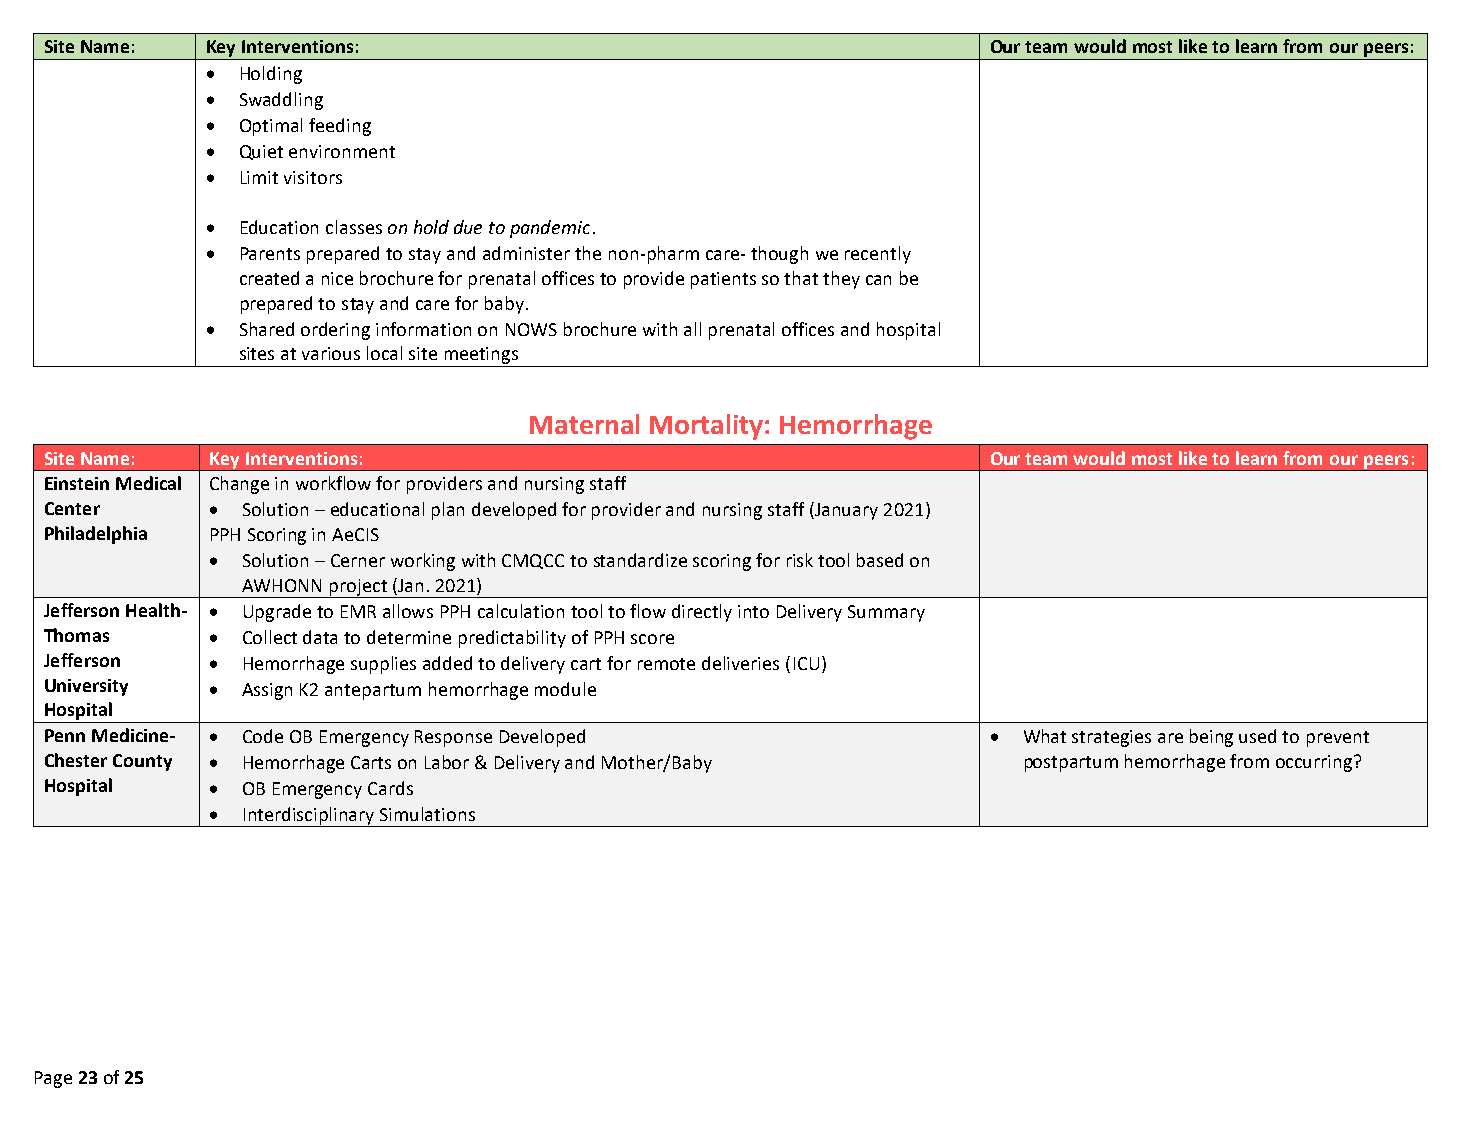 This screenshot has height=1129, width=1461. I want to click on Page, so click(53, 1079).
